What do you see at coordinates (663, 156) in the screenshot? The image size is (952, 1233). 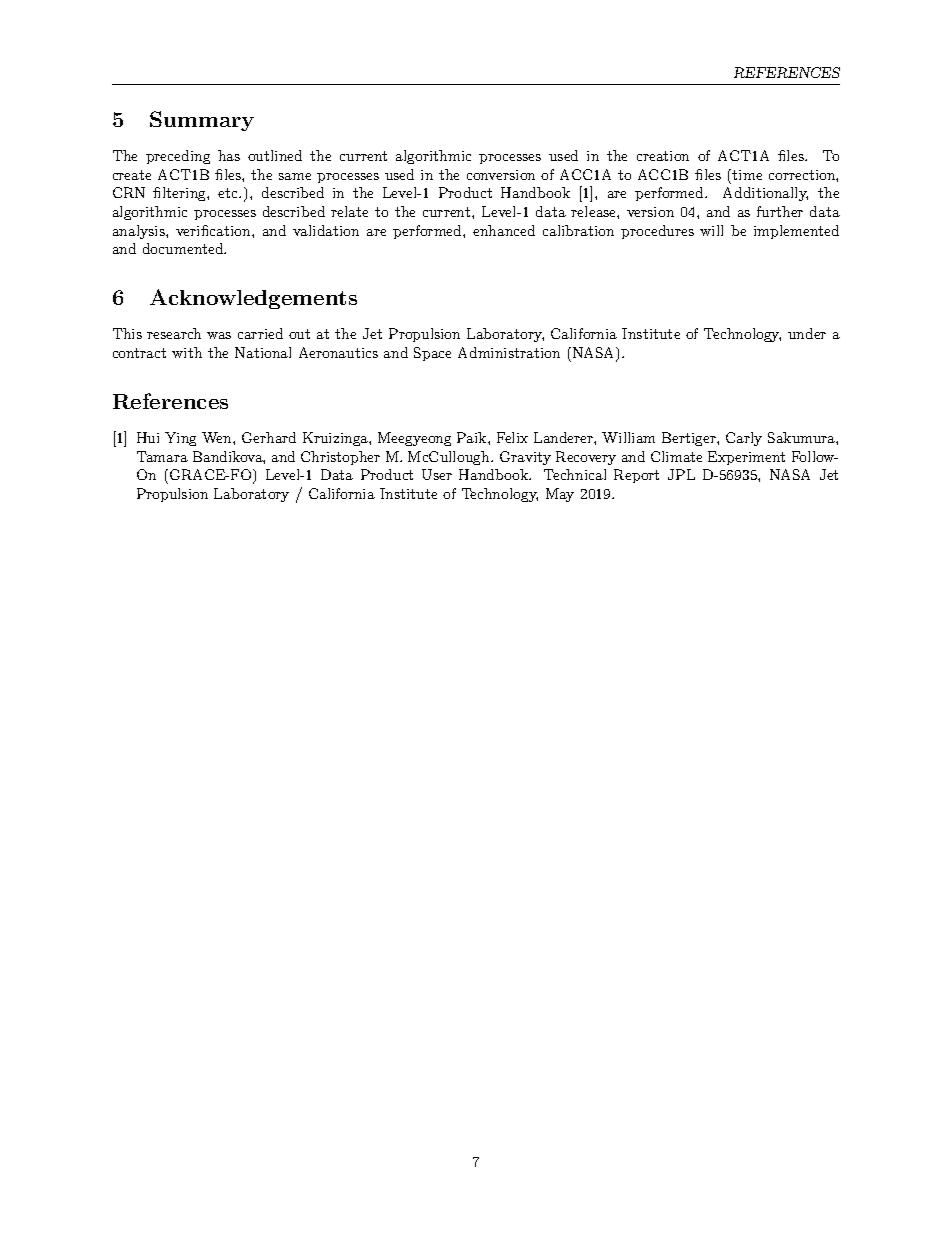 I see `creation` at bounding box center [663, 156].
